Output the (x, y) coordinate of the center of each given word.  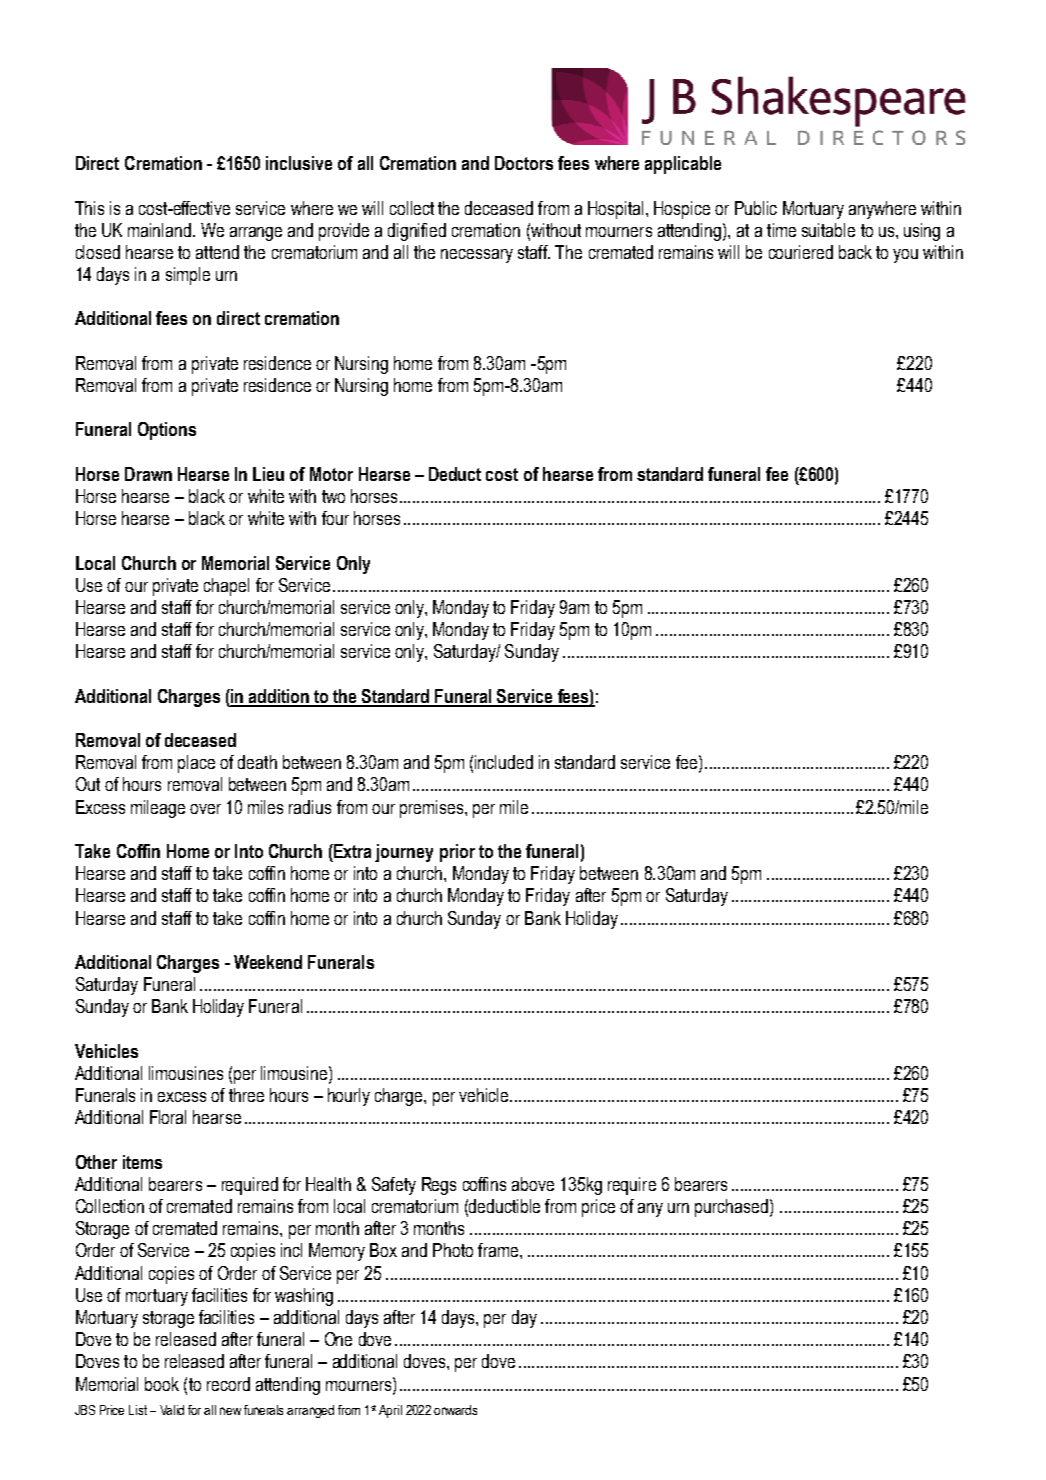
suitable (828, 230)
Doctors (524, 163)
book (162, 1384)
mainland (161, 230)
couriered (801, 252)
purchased (731, 1208)
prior (457, 853)
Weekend (268, 962)
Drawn (148, 474)
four (335, 518)
